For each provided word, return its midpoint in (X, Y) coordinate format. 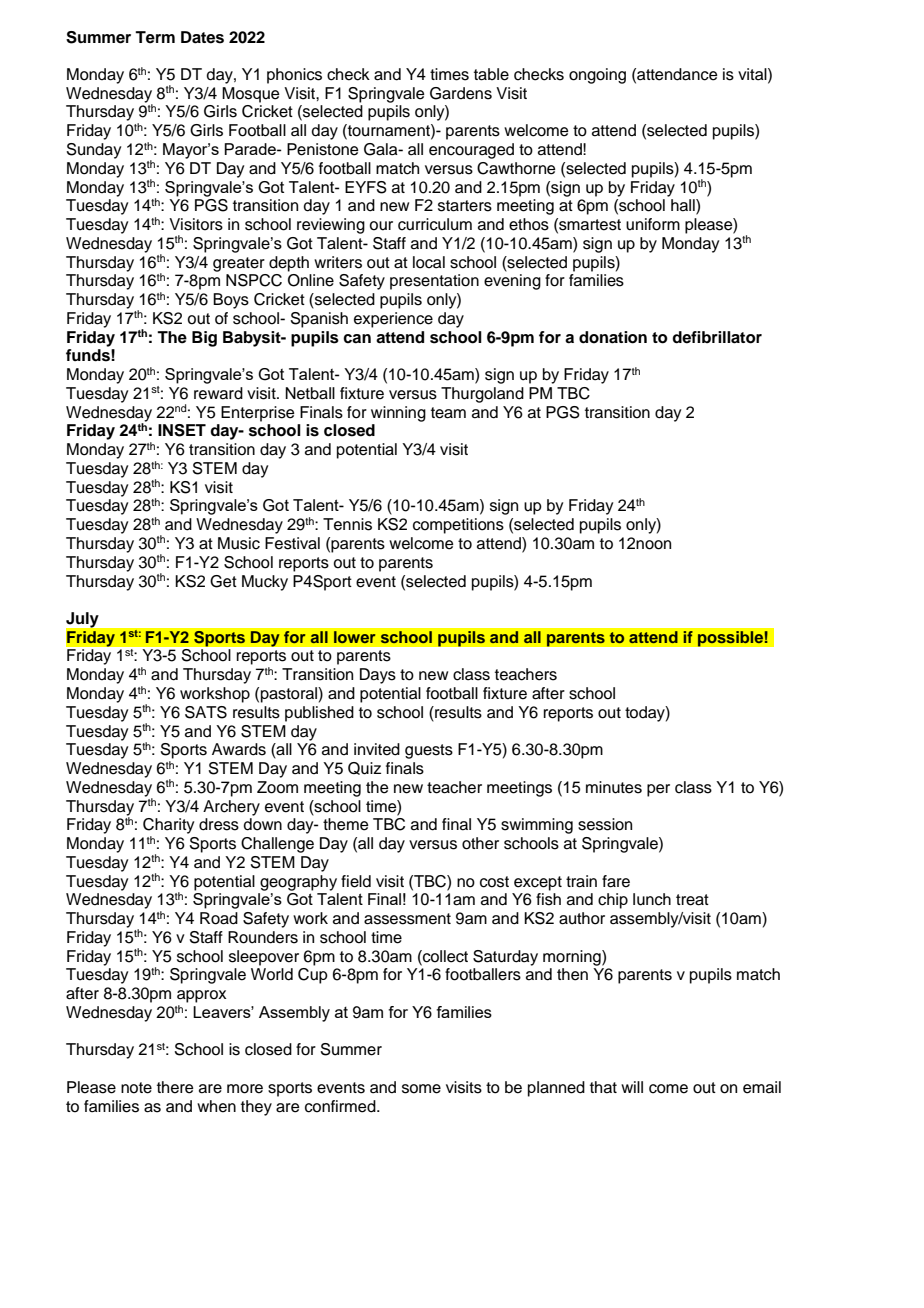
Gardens (461, 93)
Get (223, 581)
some (421, 1089)
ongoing (597, 76)
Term (155, 37)
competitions (458, 526)
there (175, 1087)
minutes (614, 787)
